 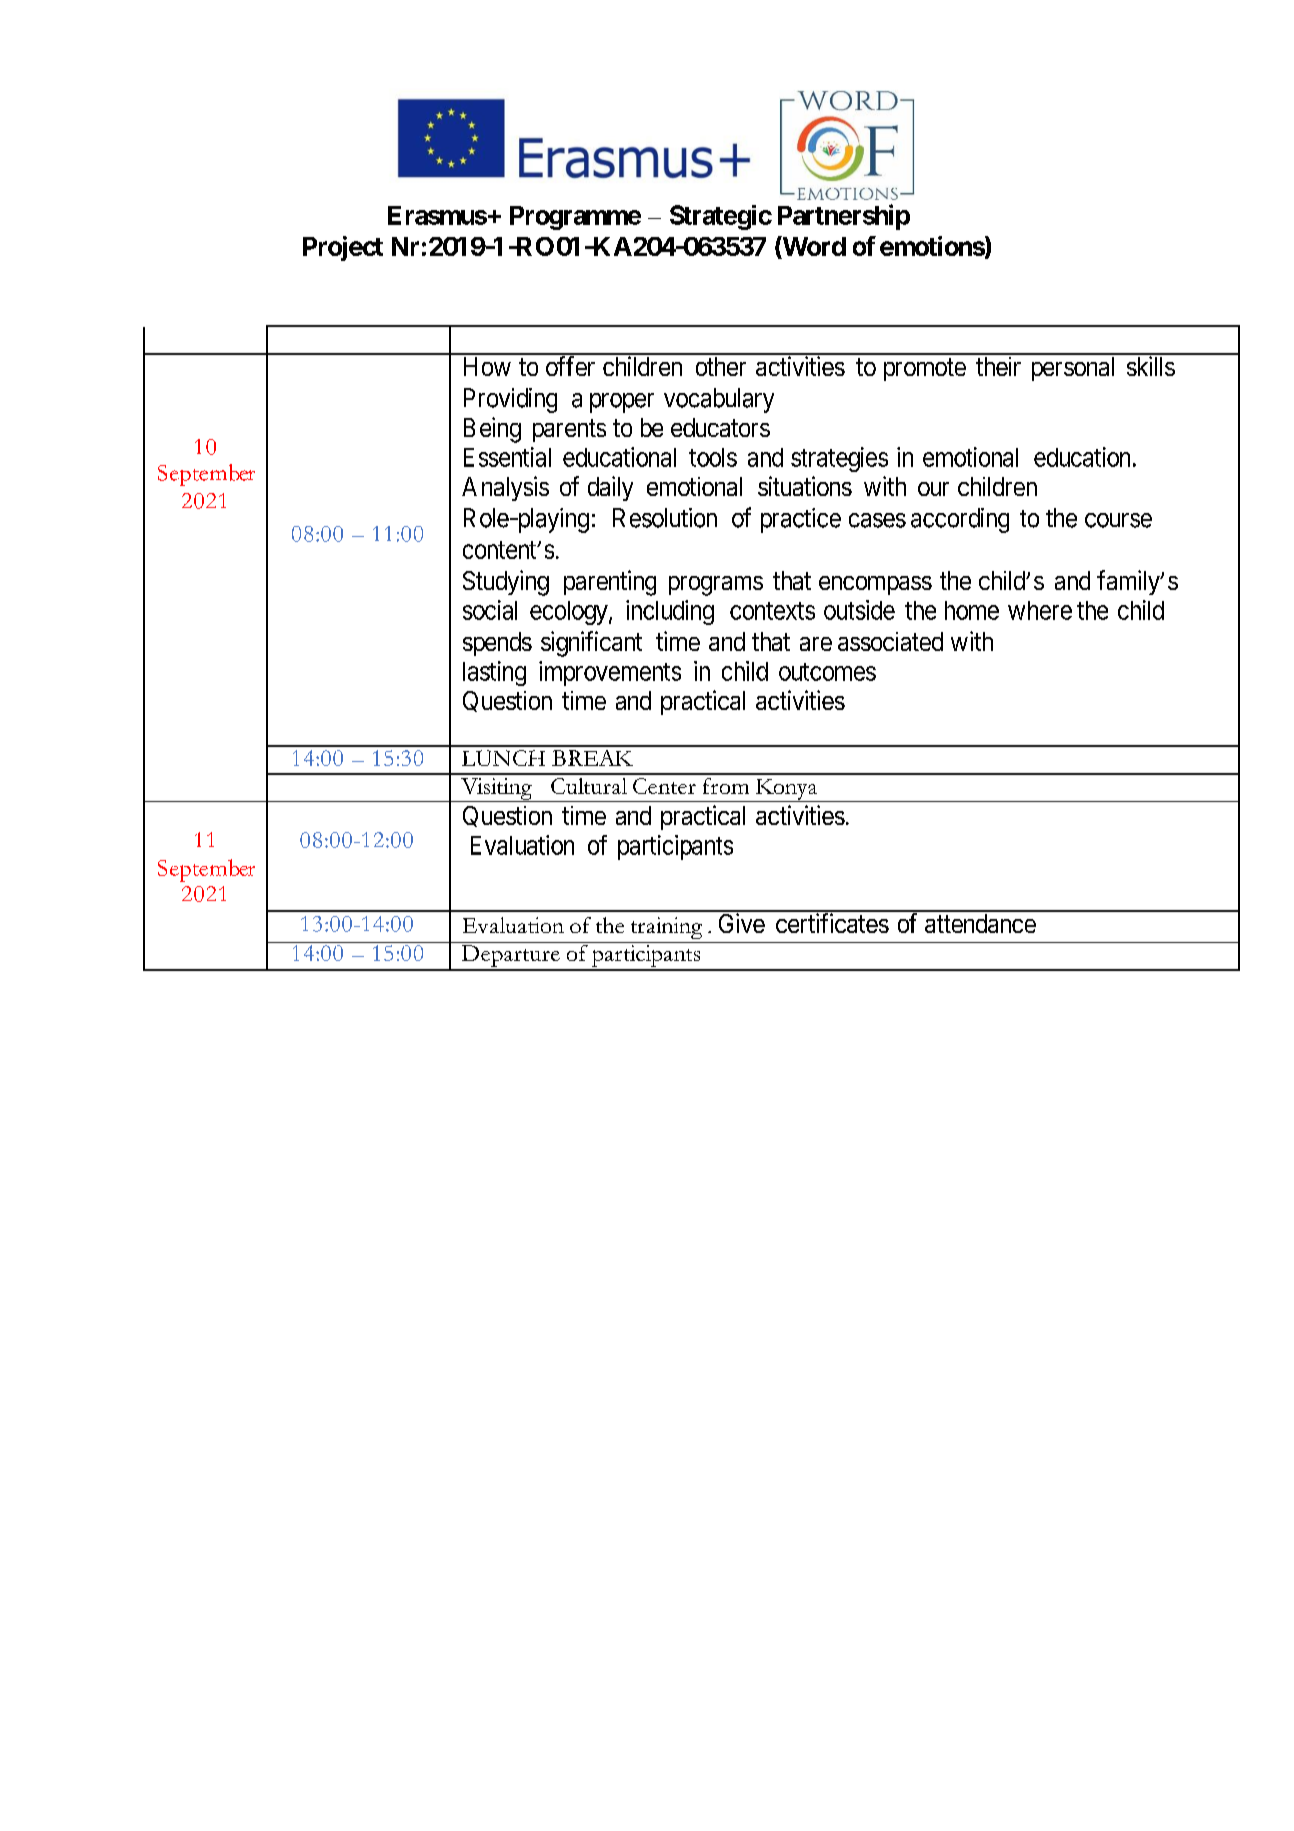 What do you see at coordinates (665, 518) in the document?
I see `Resolution` at bounding box center [665, 518].
